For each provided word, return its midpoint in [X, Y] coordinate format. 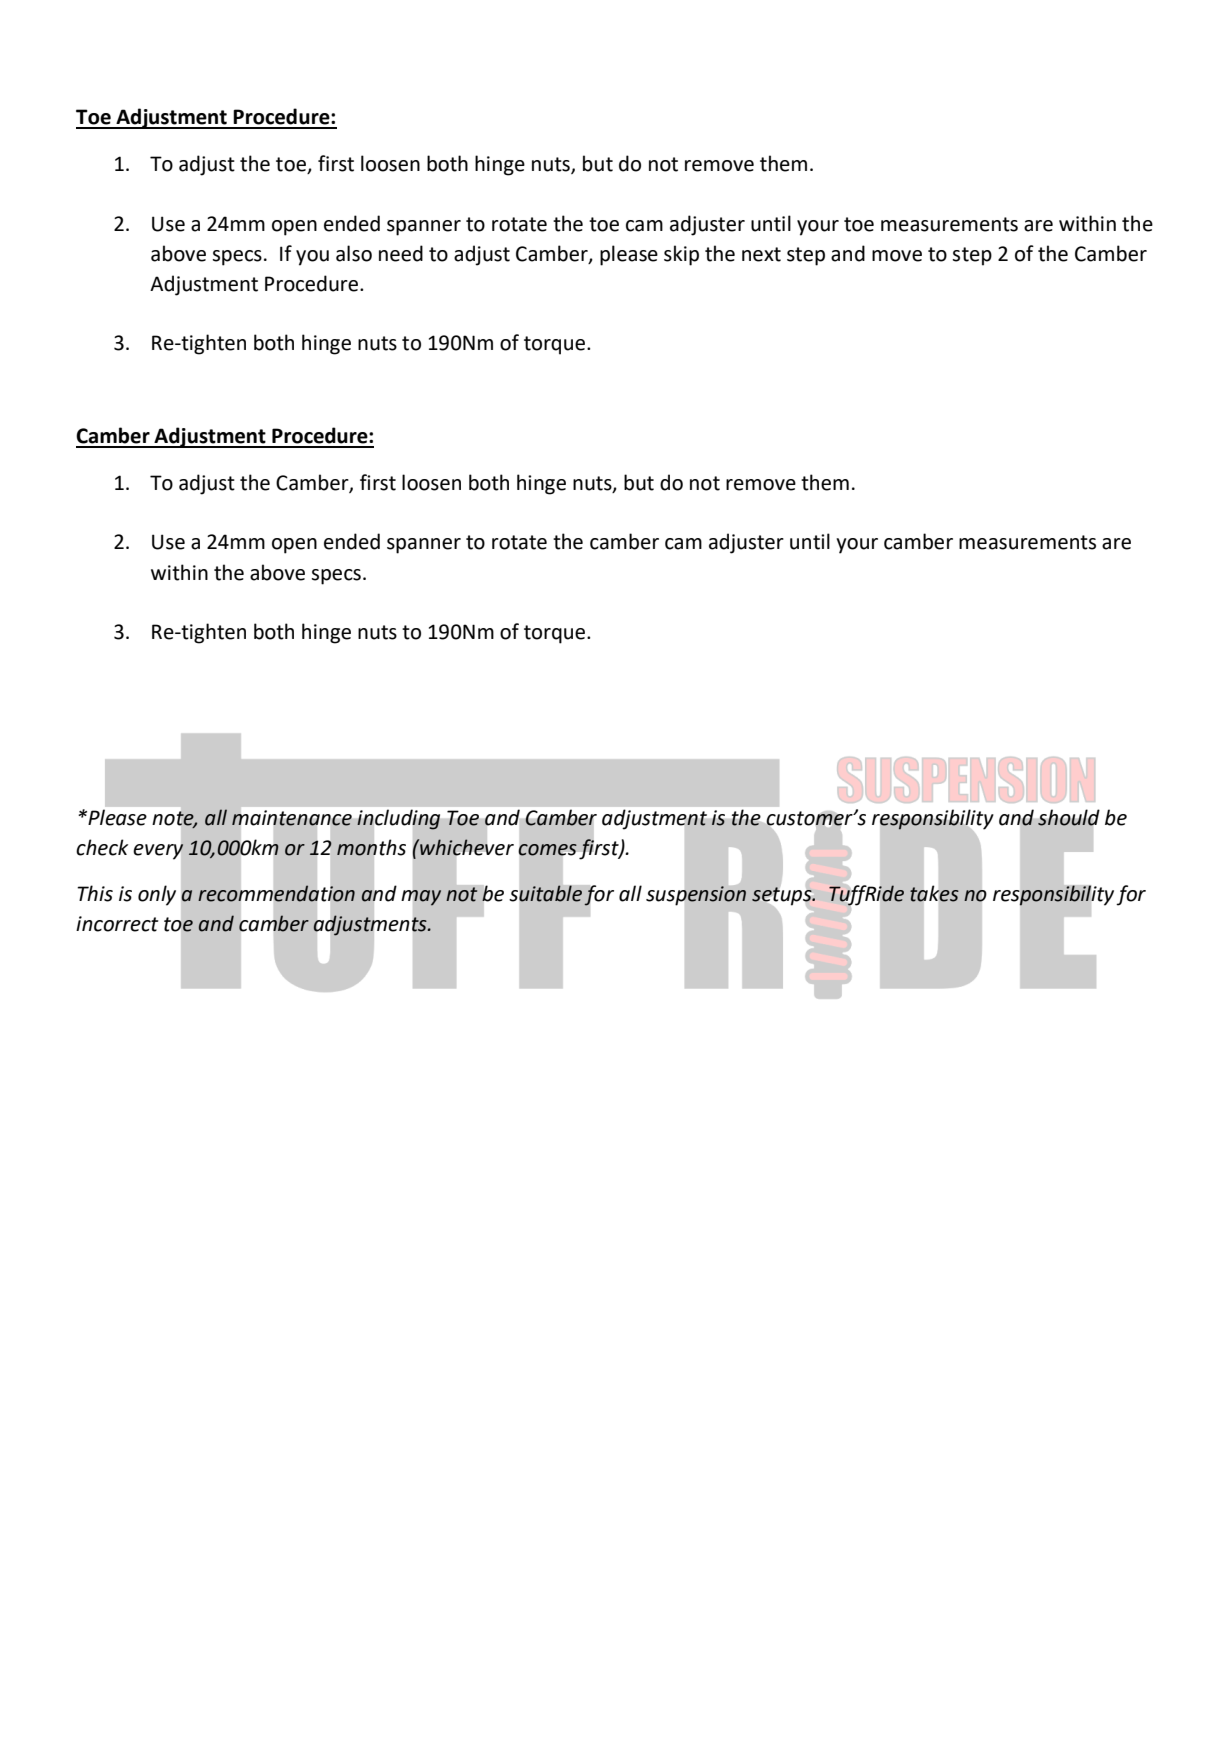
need [401, 253]
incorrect [117, 924]
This [95, 893]
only [157, 895]
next [761, 254]
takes [934, 893]
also [354, 253]
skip [681, 255]
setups [783, 896]
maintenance [292, 818]
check [102, 847]
